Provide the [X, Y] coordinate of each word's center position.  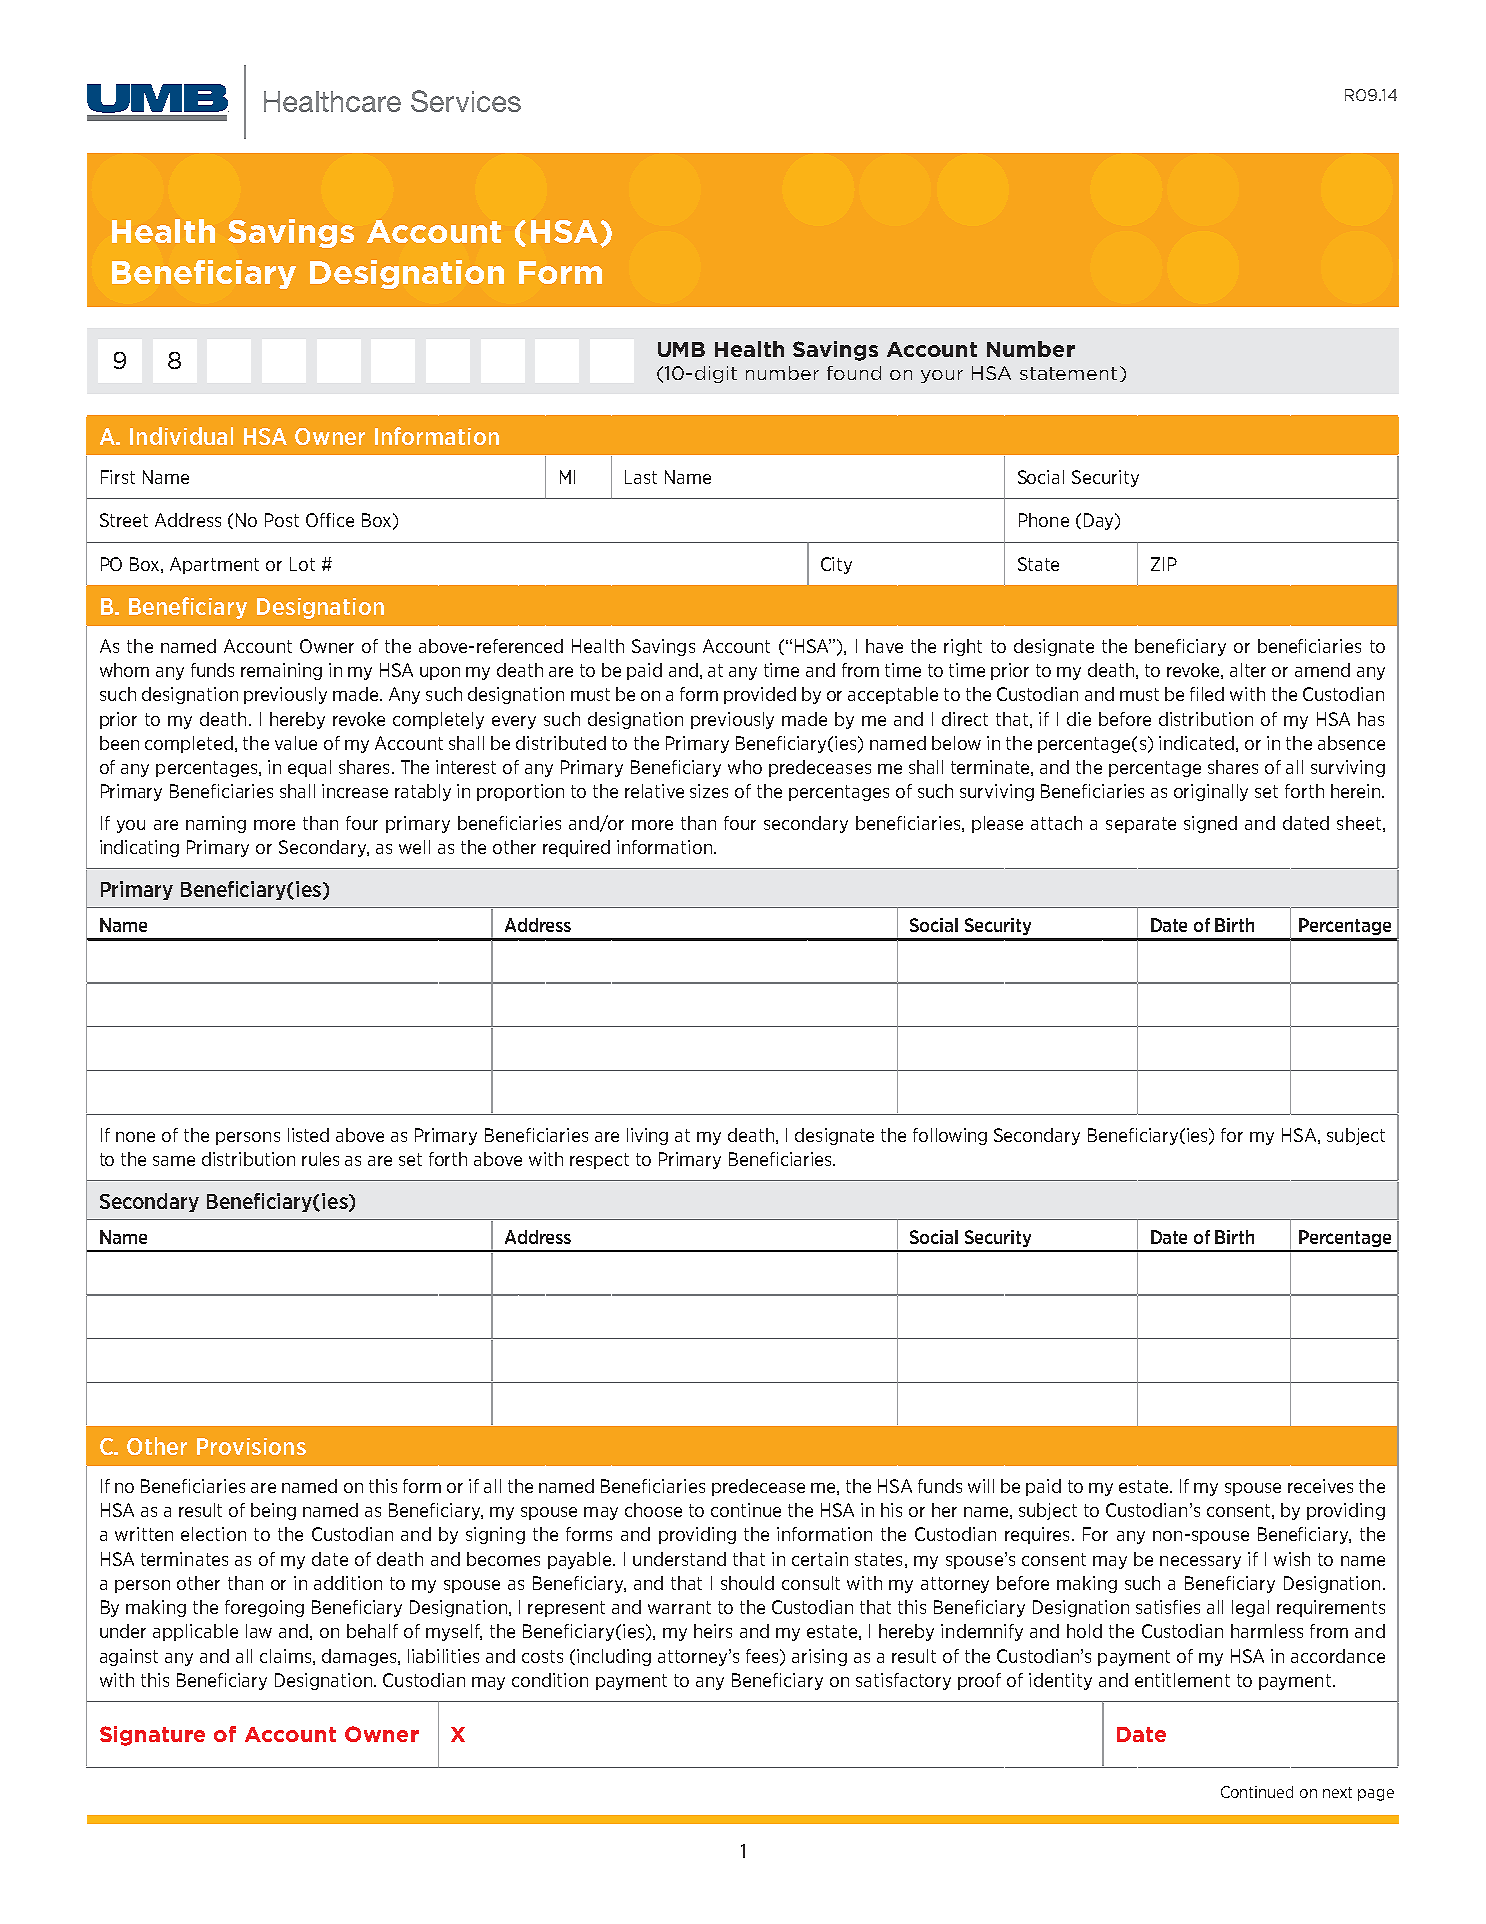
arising [819, 1657]
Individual [181, 436]
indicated [1196, 743]
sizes [709, 791]
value [296, 743]
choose [653, 1510]
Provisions [251, 1446]
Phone [1044, 520]
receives [1320, 1486]
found [854, 373]
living [647, 1136]
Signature [152, 1736]
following [950, 1136]
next [1337, 1792]
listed [308, 1135]
